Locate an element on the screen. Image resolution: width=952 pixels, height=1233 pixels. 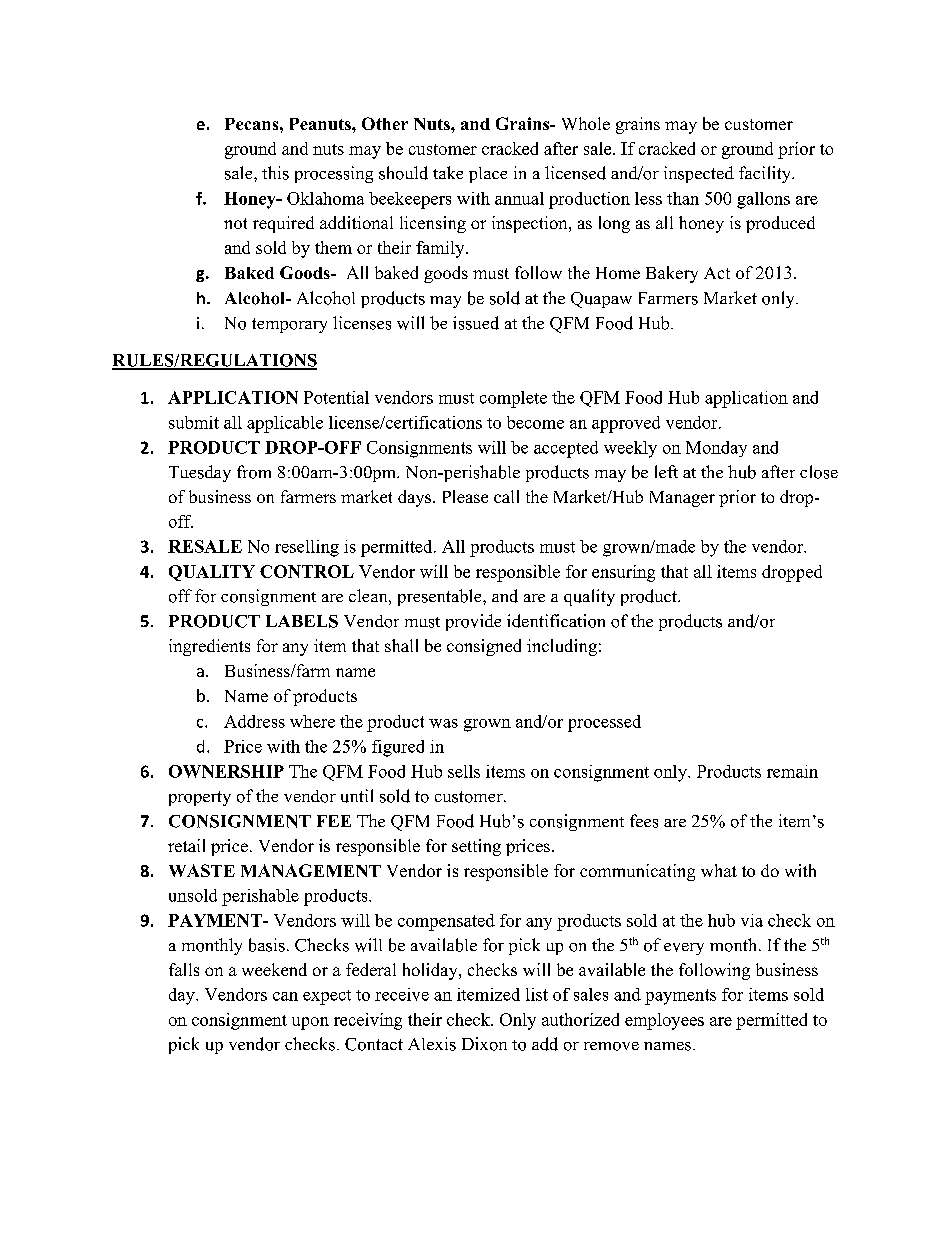
facility is located at coordinates (766, 174).
